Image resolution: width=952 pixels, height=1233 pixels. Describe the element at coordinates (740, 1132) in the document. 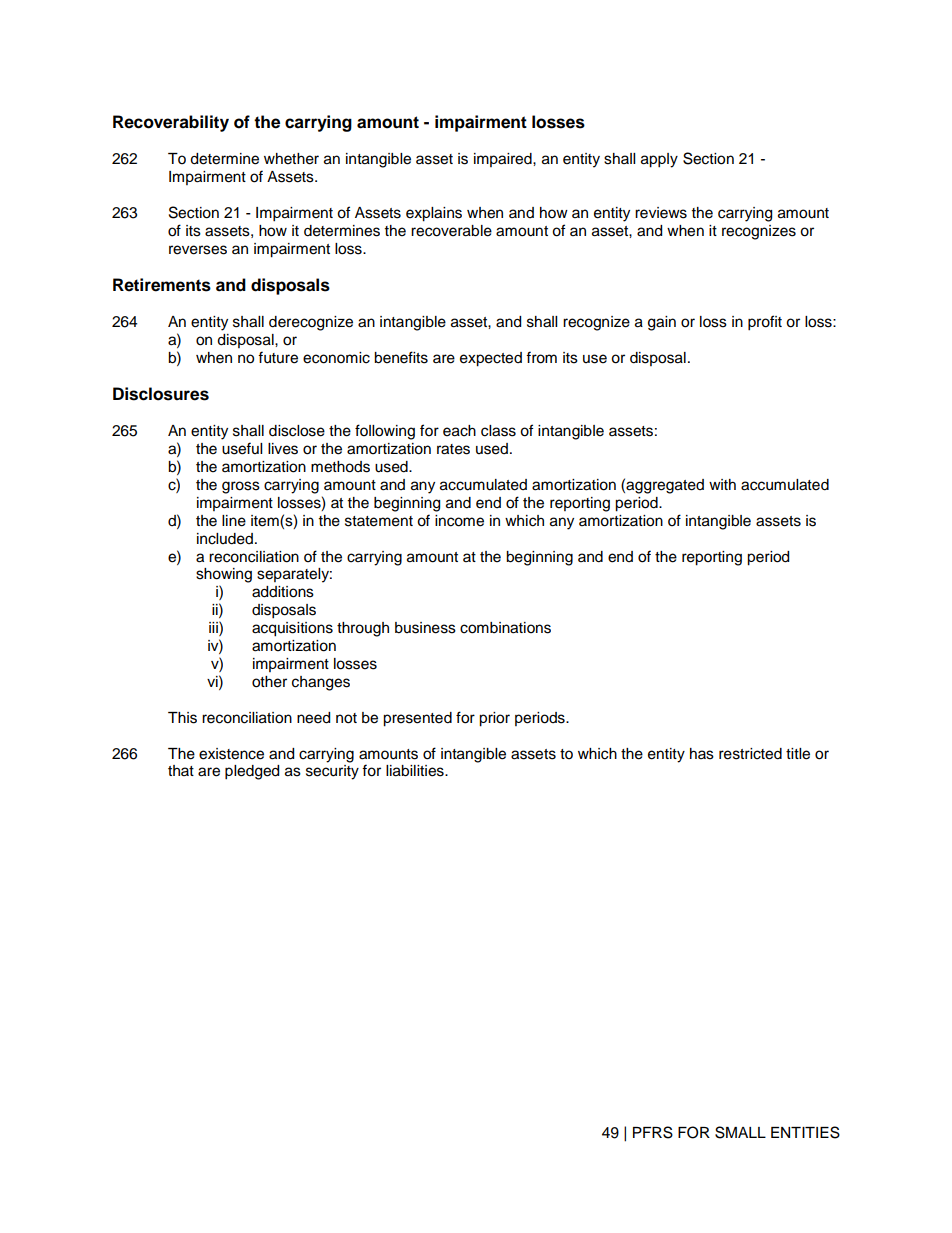

I see `SMALL` at that location.
